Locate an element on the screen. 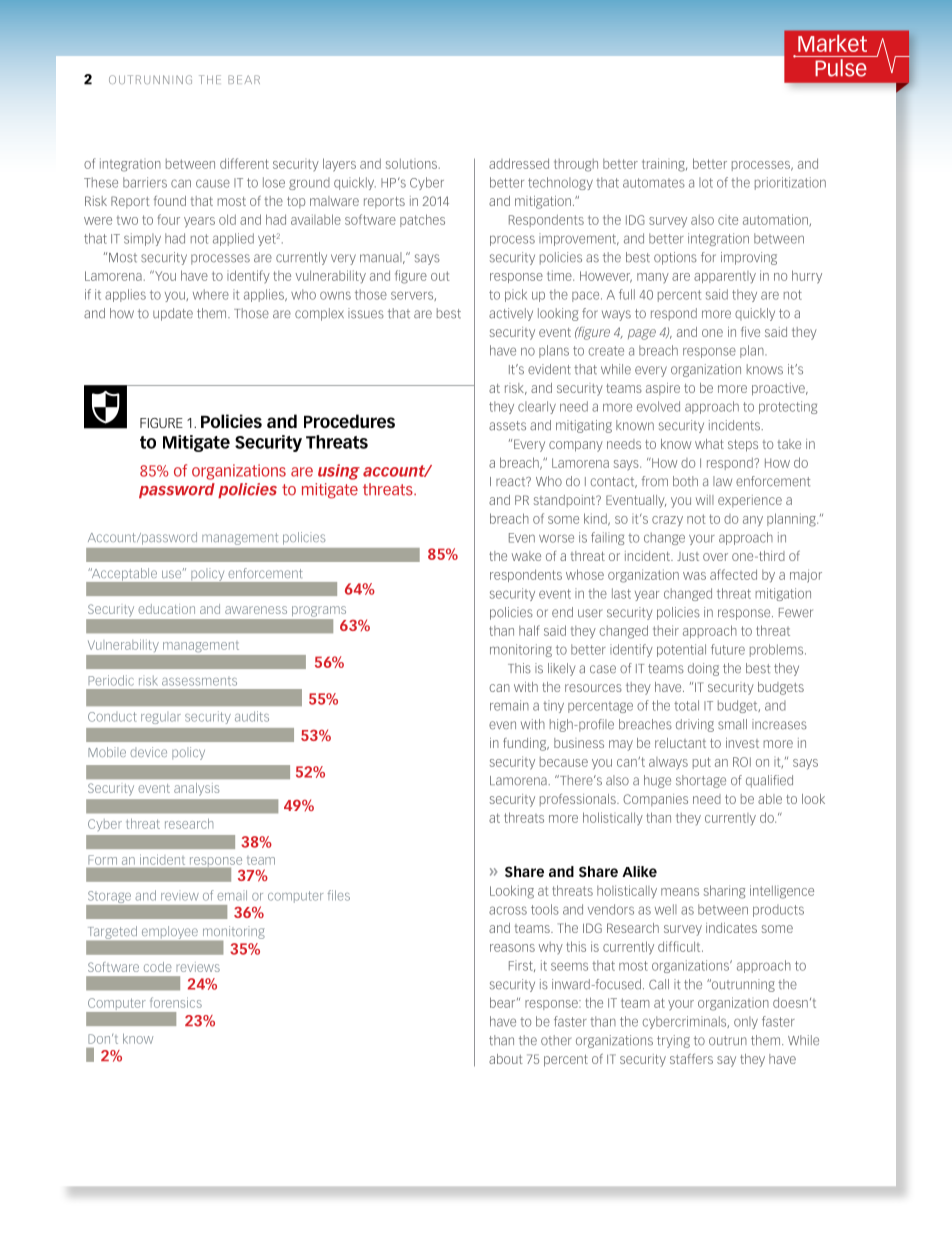  actively is located at coordinates (511, 314).
